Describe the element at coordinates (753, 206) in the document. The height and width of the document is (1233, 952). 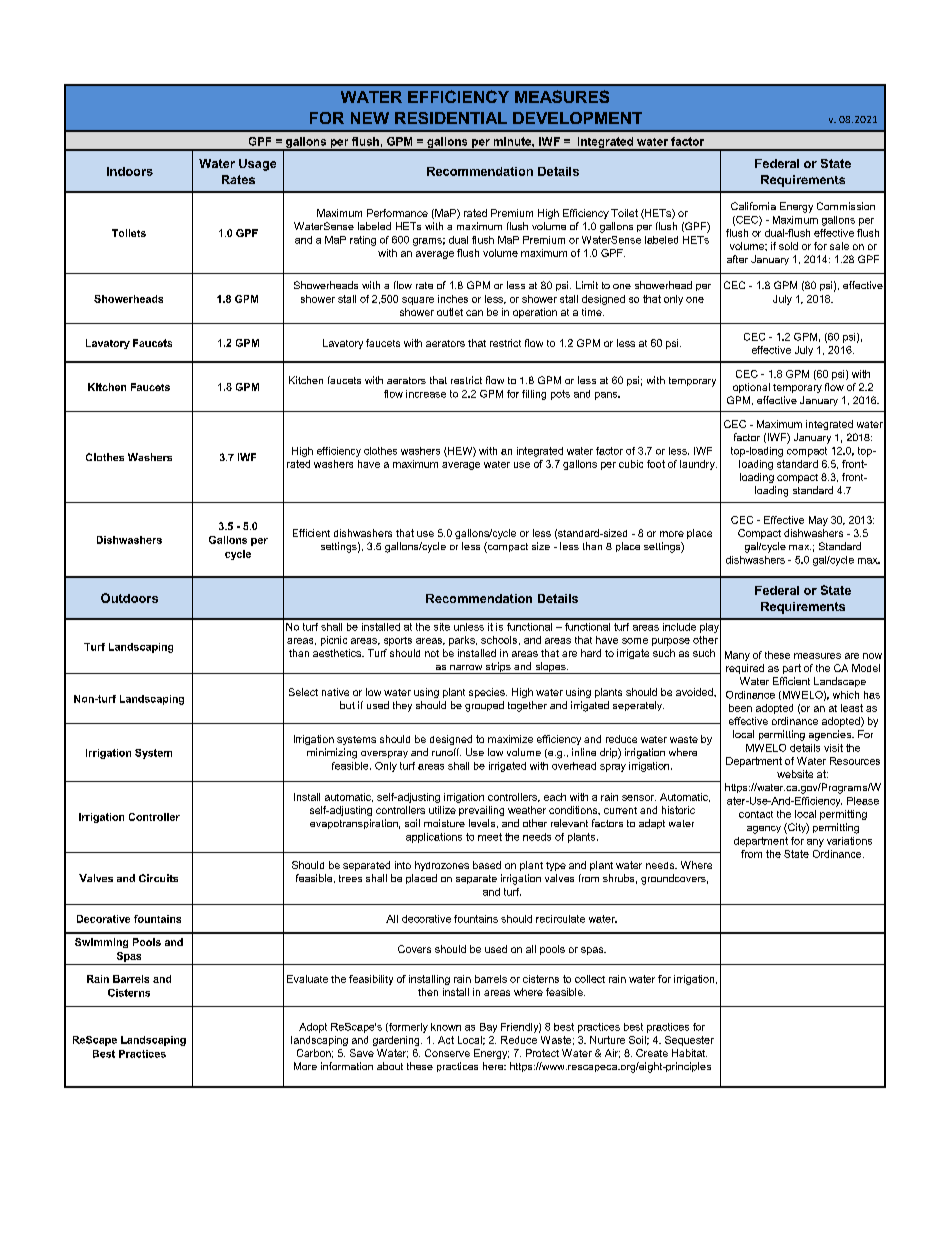
I see `California` at that location.
